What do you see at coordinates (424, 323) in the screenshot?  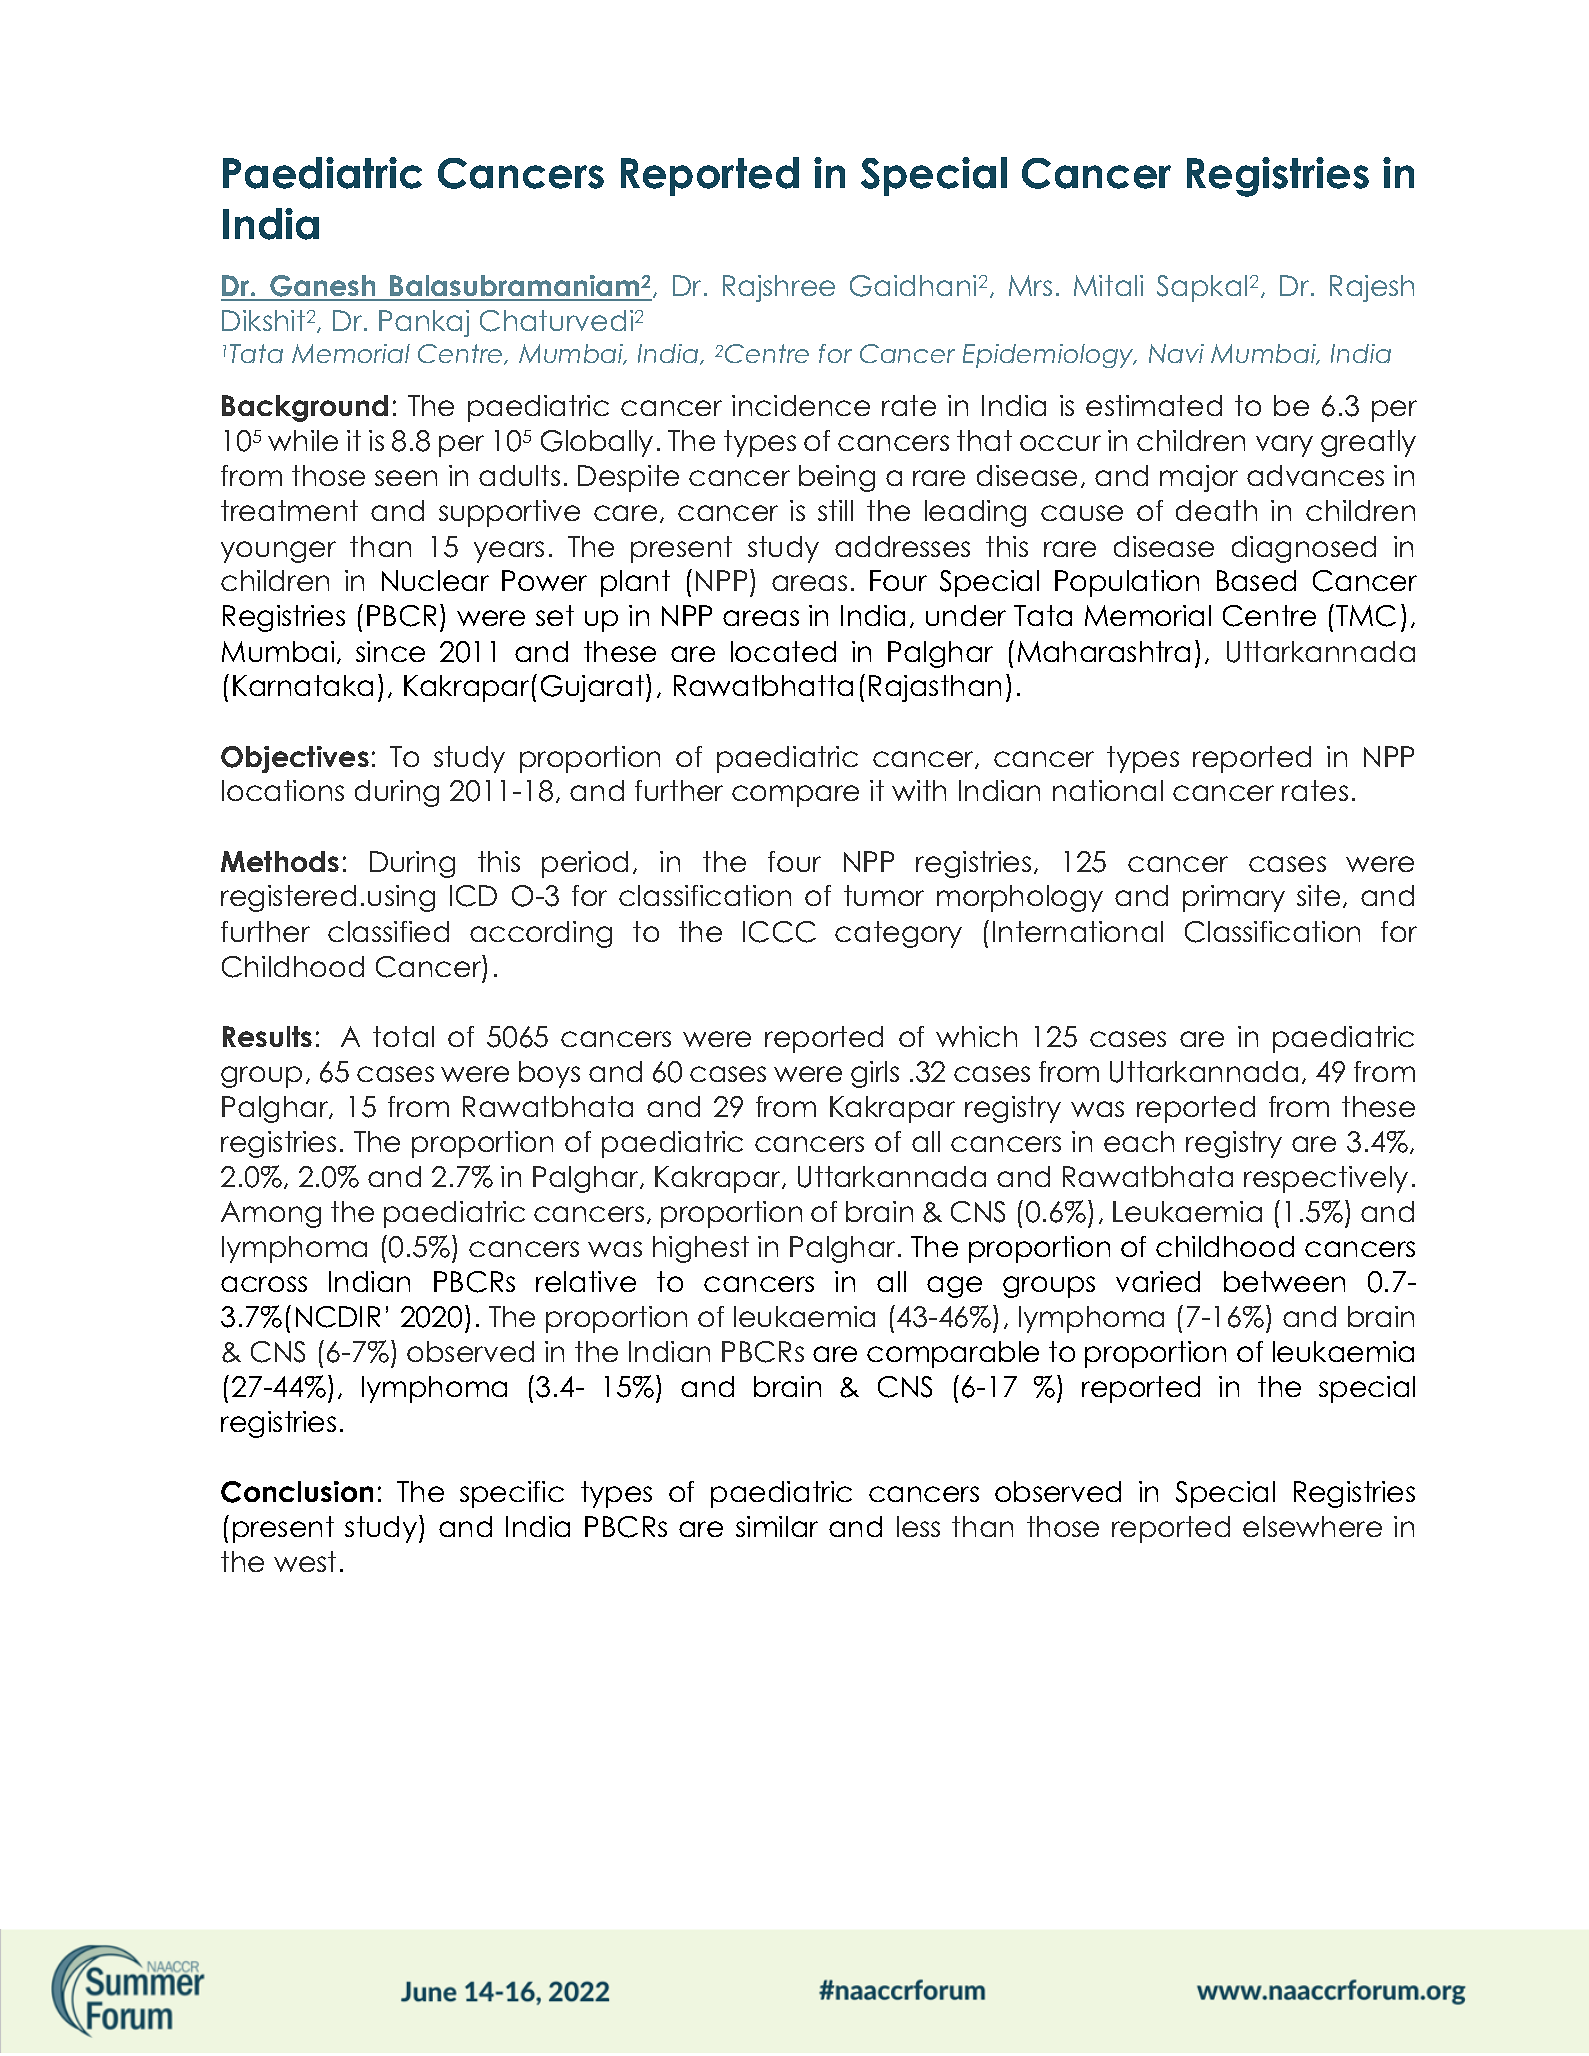 I see `Pankaj` at bounding box center [424, 323].
